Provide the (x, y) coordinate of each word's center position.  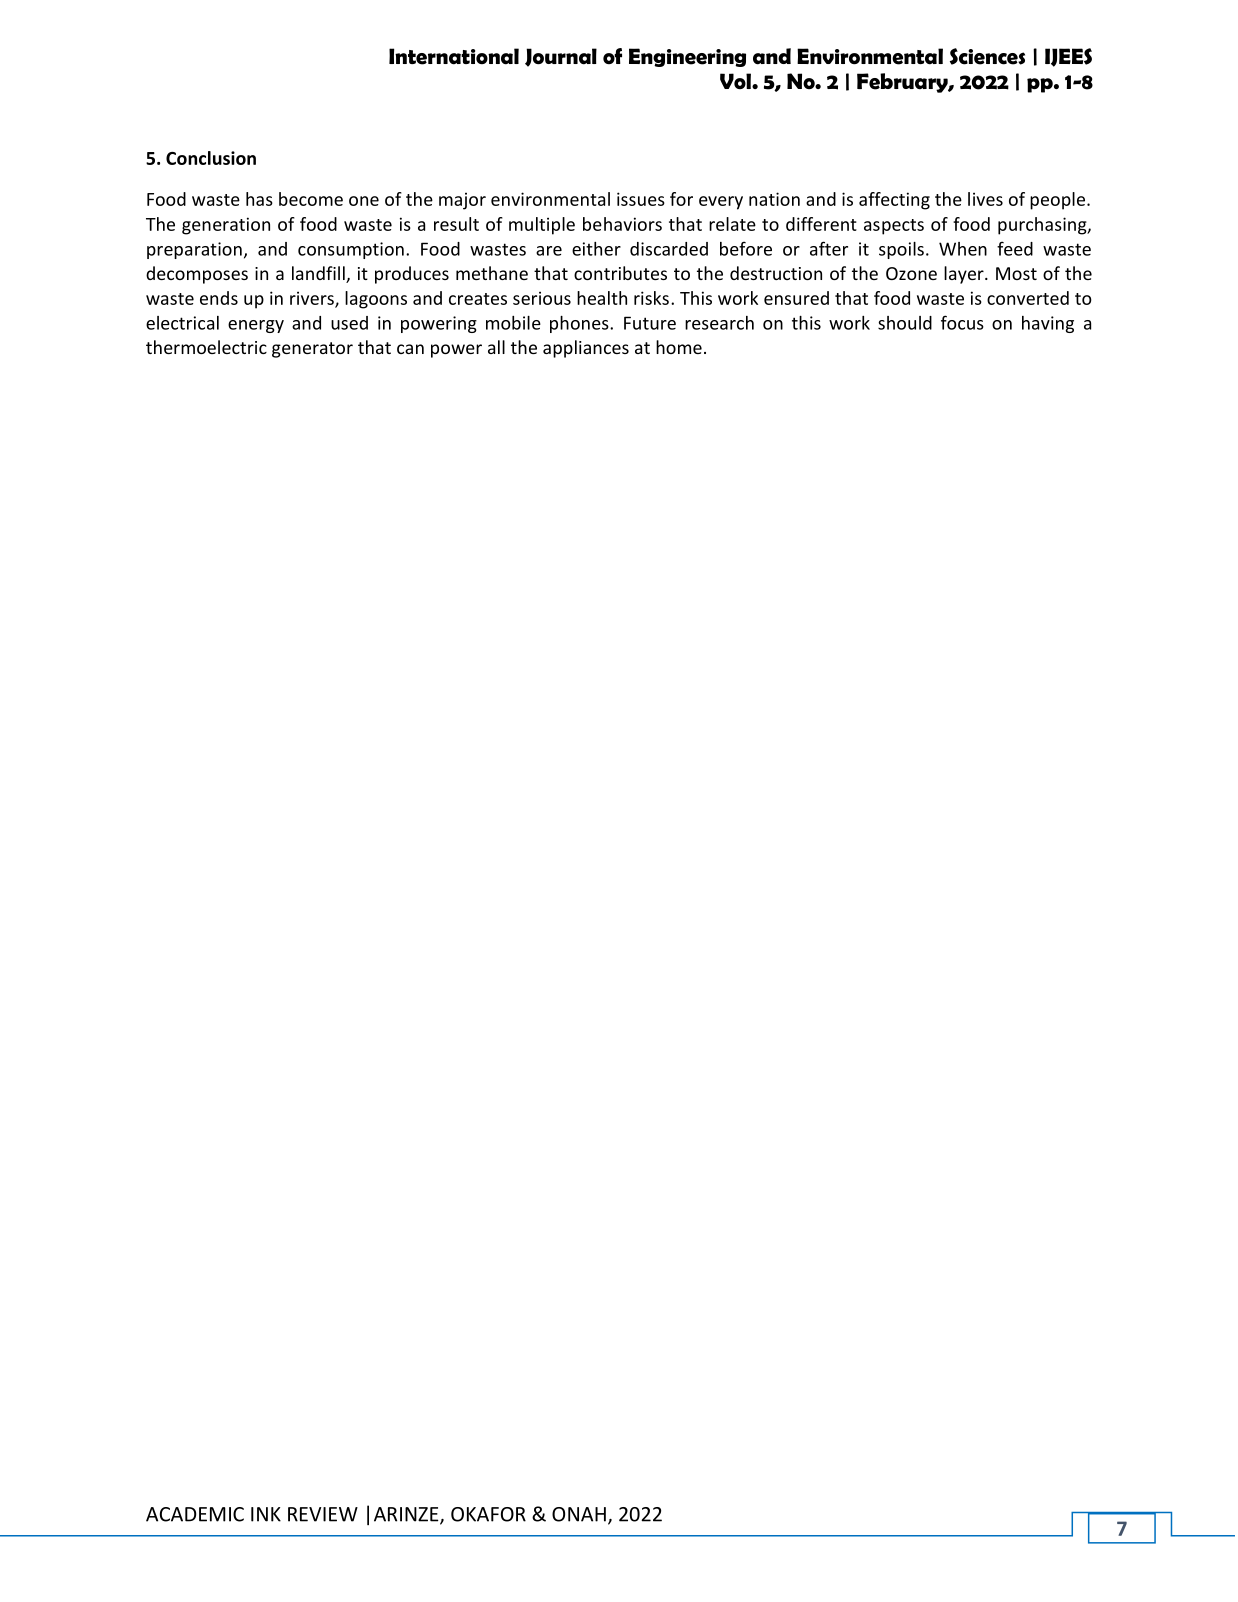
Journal (561, 57)
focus (962, 322)
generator (312, 350)
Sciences (987, 56)
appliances (586, 349)
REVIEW (323, 1514)
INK (266, 1514)
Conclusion (211, 158)
